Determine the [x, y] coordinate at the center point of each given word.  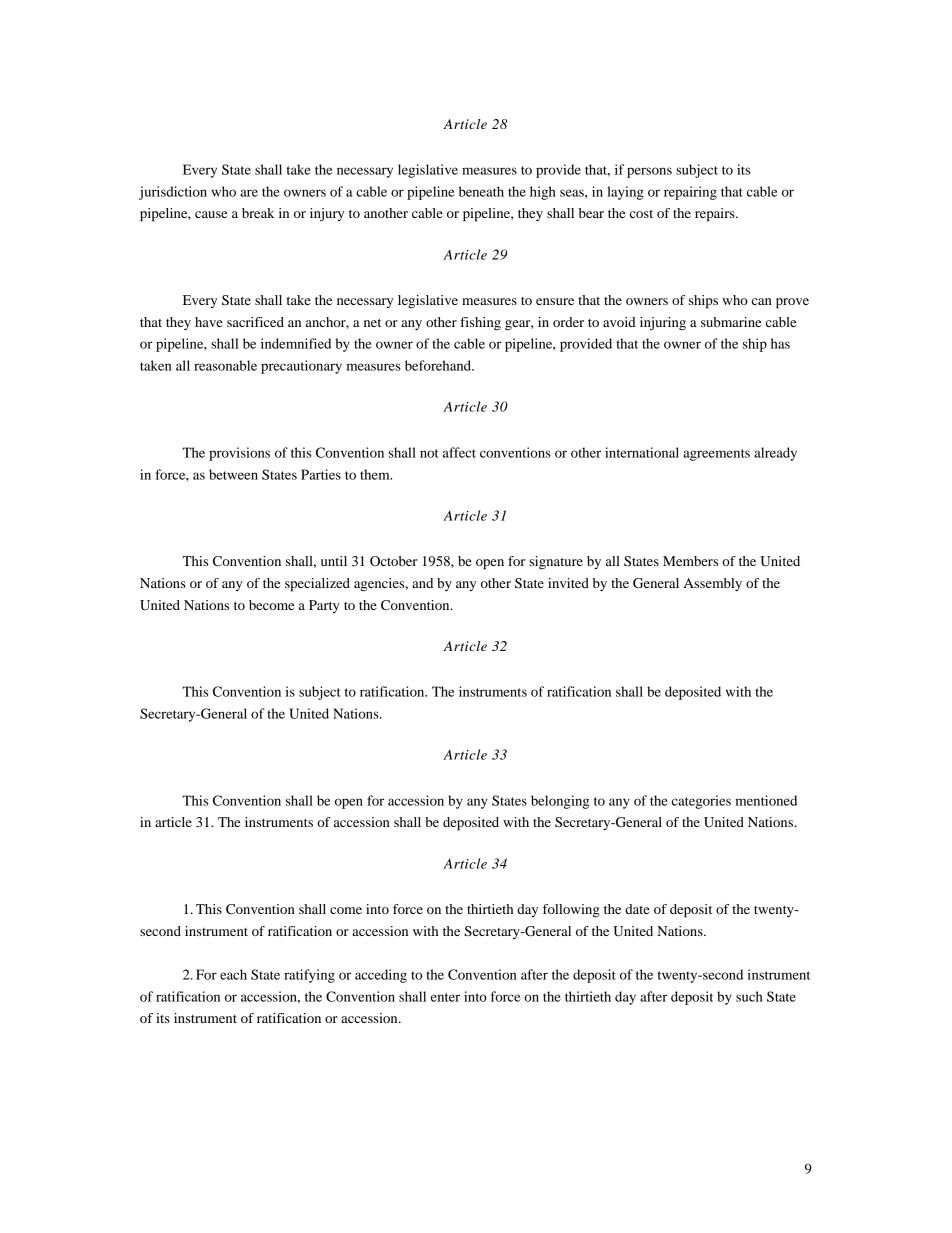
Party [324, 606]
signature [556, 563]
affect [459, 452]
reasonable [225, 365]
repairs [716, 215]
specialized [317, 585]
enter [445, 997]
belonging [560, 802]
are [249, 193]
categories [701, 802]
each [233, 974]
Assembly [713, 584]
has [780, 343]
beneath [481, 191]
